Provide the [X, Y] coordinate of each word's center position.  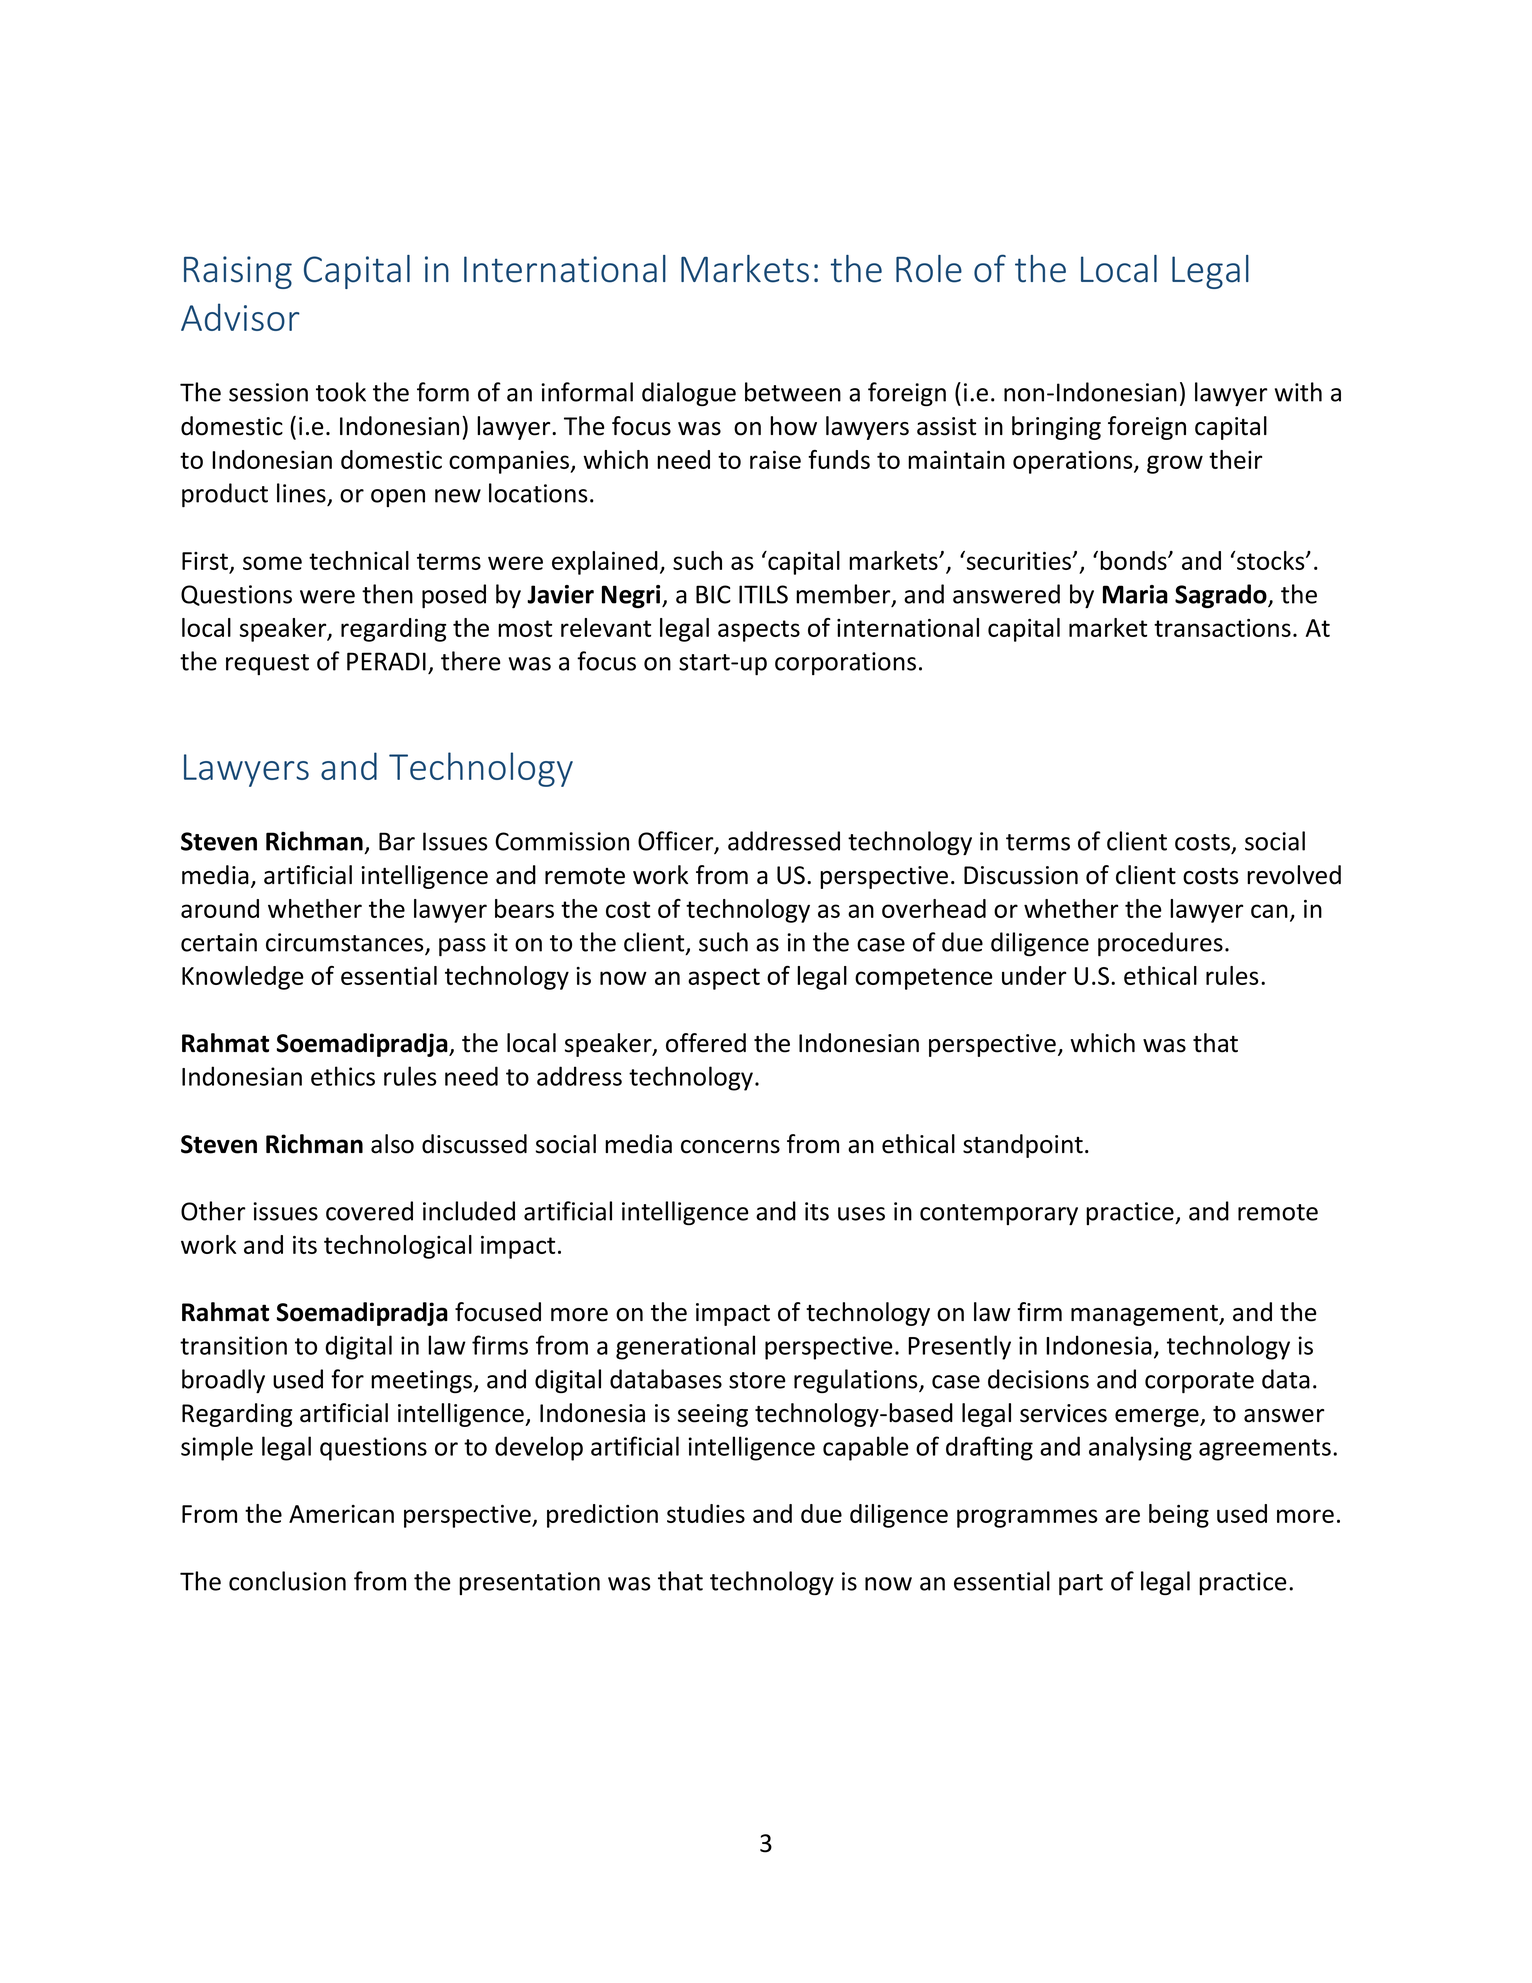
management [1146, 1315]
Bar [397, 841]
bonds [1134, 560]
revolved [1294, 875]
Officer [677, 842]
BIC [713, 594]
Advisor [240, 317]
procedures [1160, 944]
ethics [343, 1076]
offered [706, 1043]
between [793, 392]
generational [685, 1347]
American [341, 1514]
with [1298, 392]
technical [359, 560]
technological [398, 1247]
